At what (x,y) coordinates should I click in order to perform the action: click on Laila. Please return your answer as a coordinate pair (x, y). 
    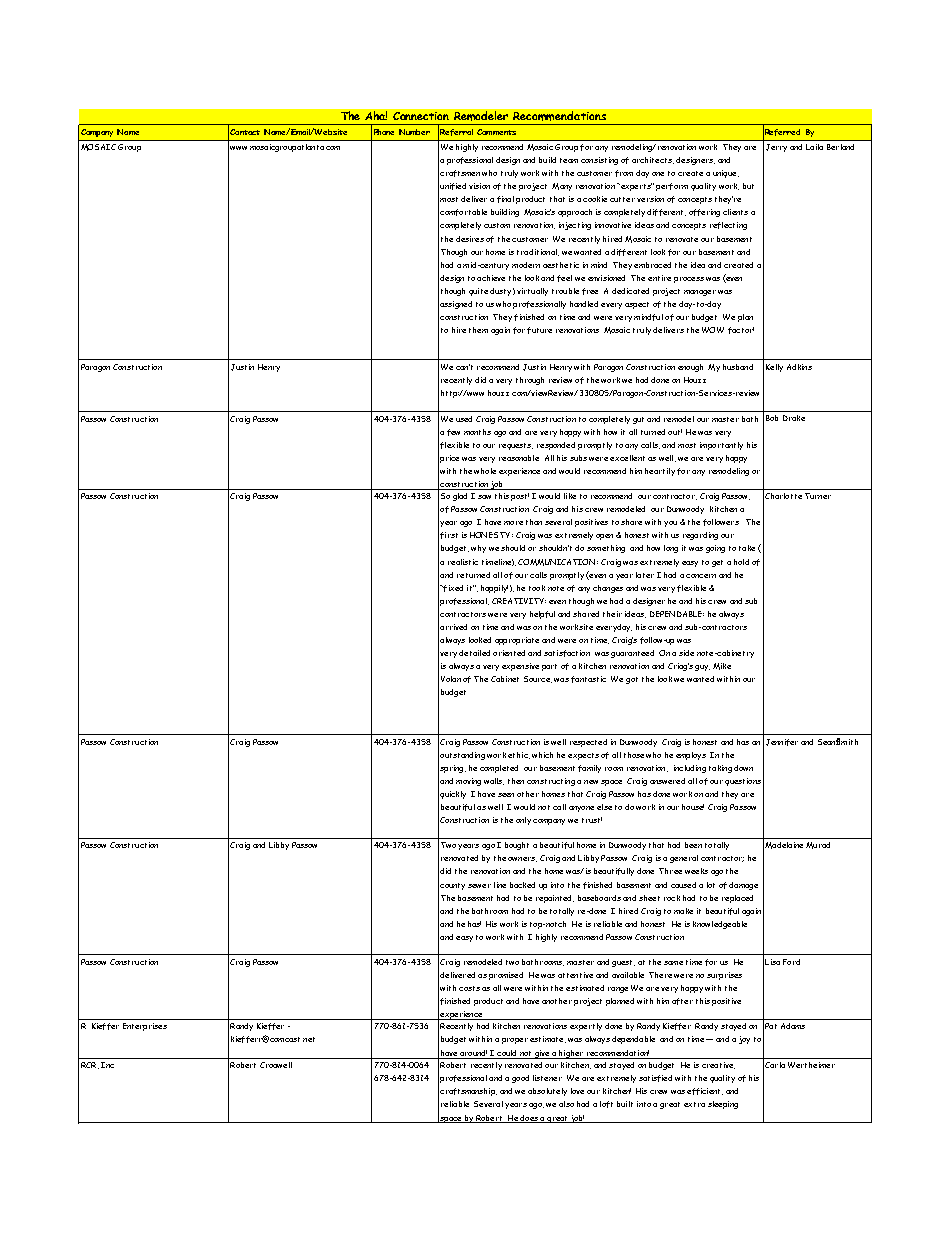
    Looking at the image, I should click on (814, 147).
